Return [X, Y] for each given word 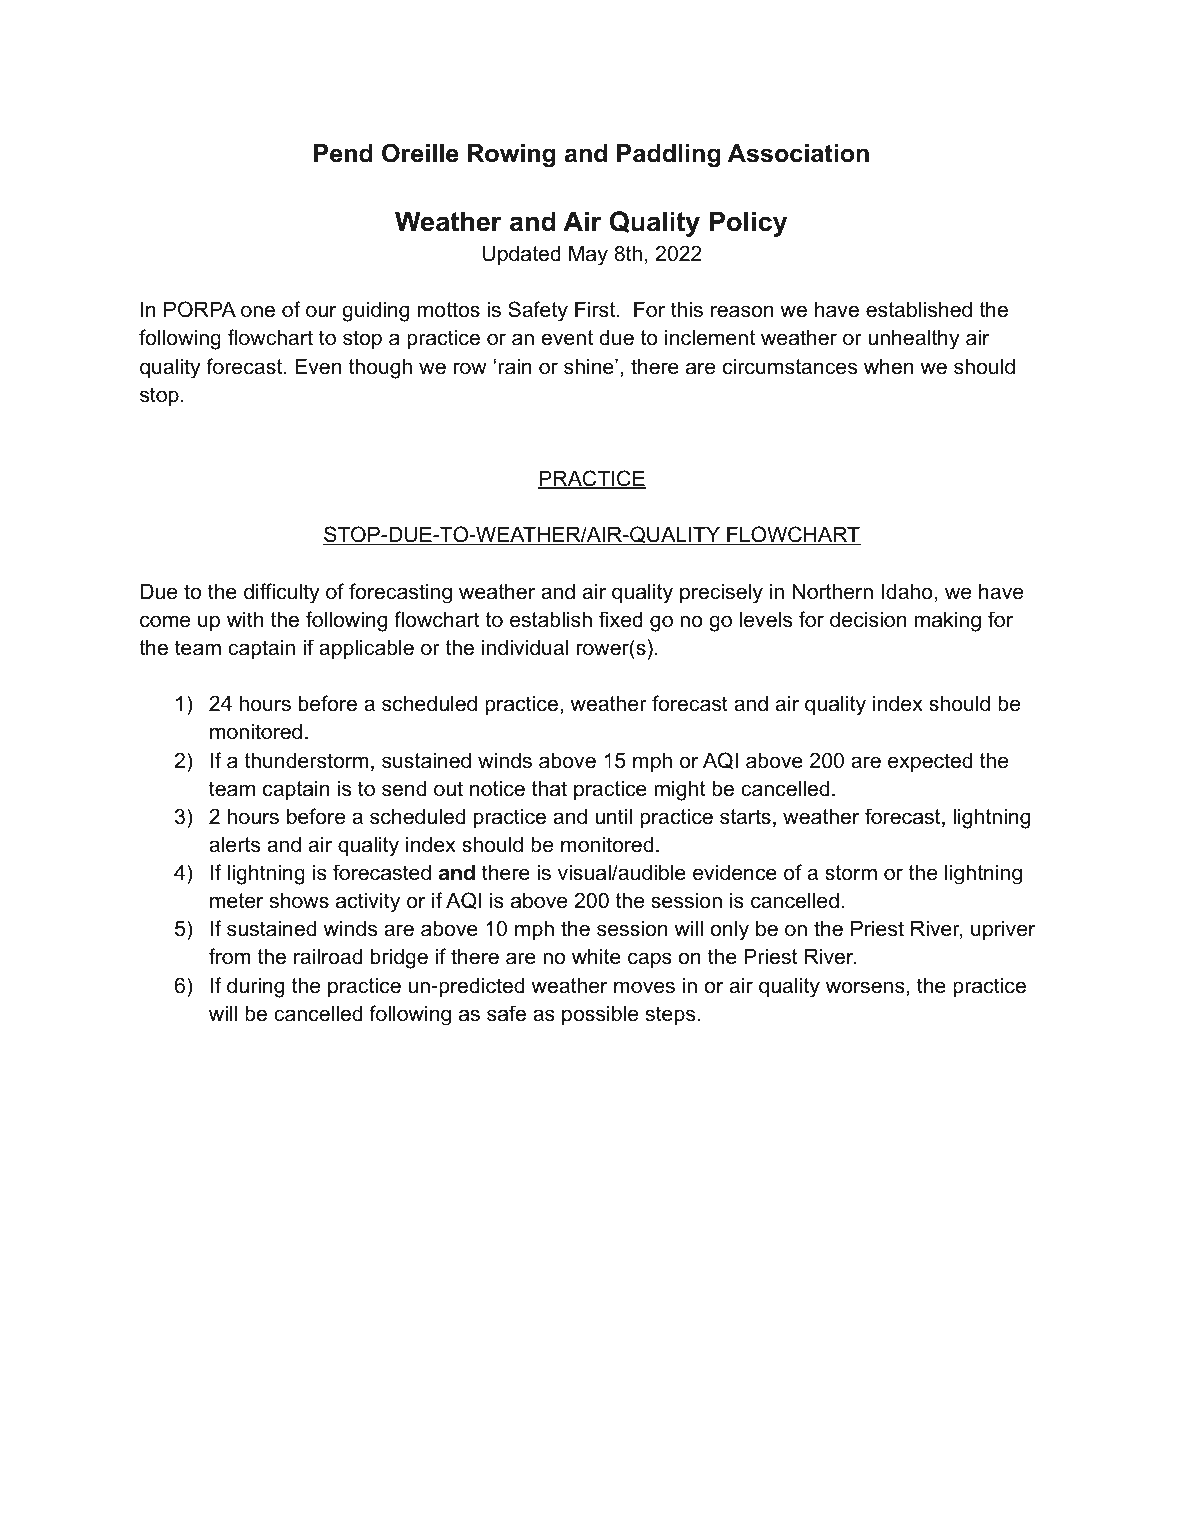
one [258, 311]
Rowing [512, 156]
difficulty [282, 593]
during [255, 987]
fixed [621, 619]
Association [798, 153]
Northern [833, 591]
